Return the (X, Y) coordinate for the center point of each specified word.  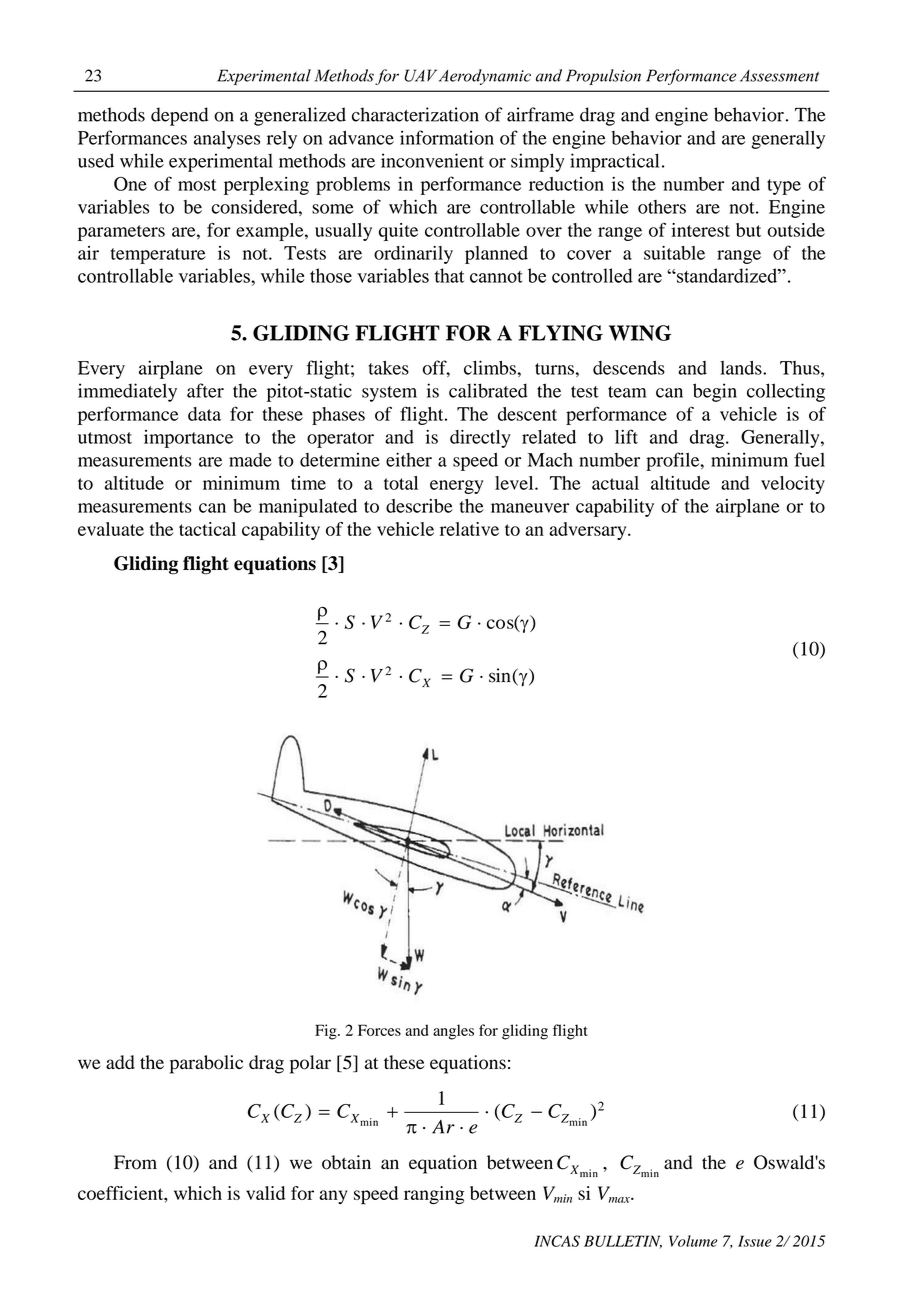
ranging (434, 1195)
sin (501, 675)
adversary (589, 531)
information (447, 137)
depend (180, 116)
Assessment (779, 76)
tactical (207, 529)
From (135, 1162)
